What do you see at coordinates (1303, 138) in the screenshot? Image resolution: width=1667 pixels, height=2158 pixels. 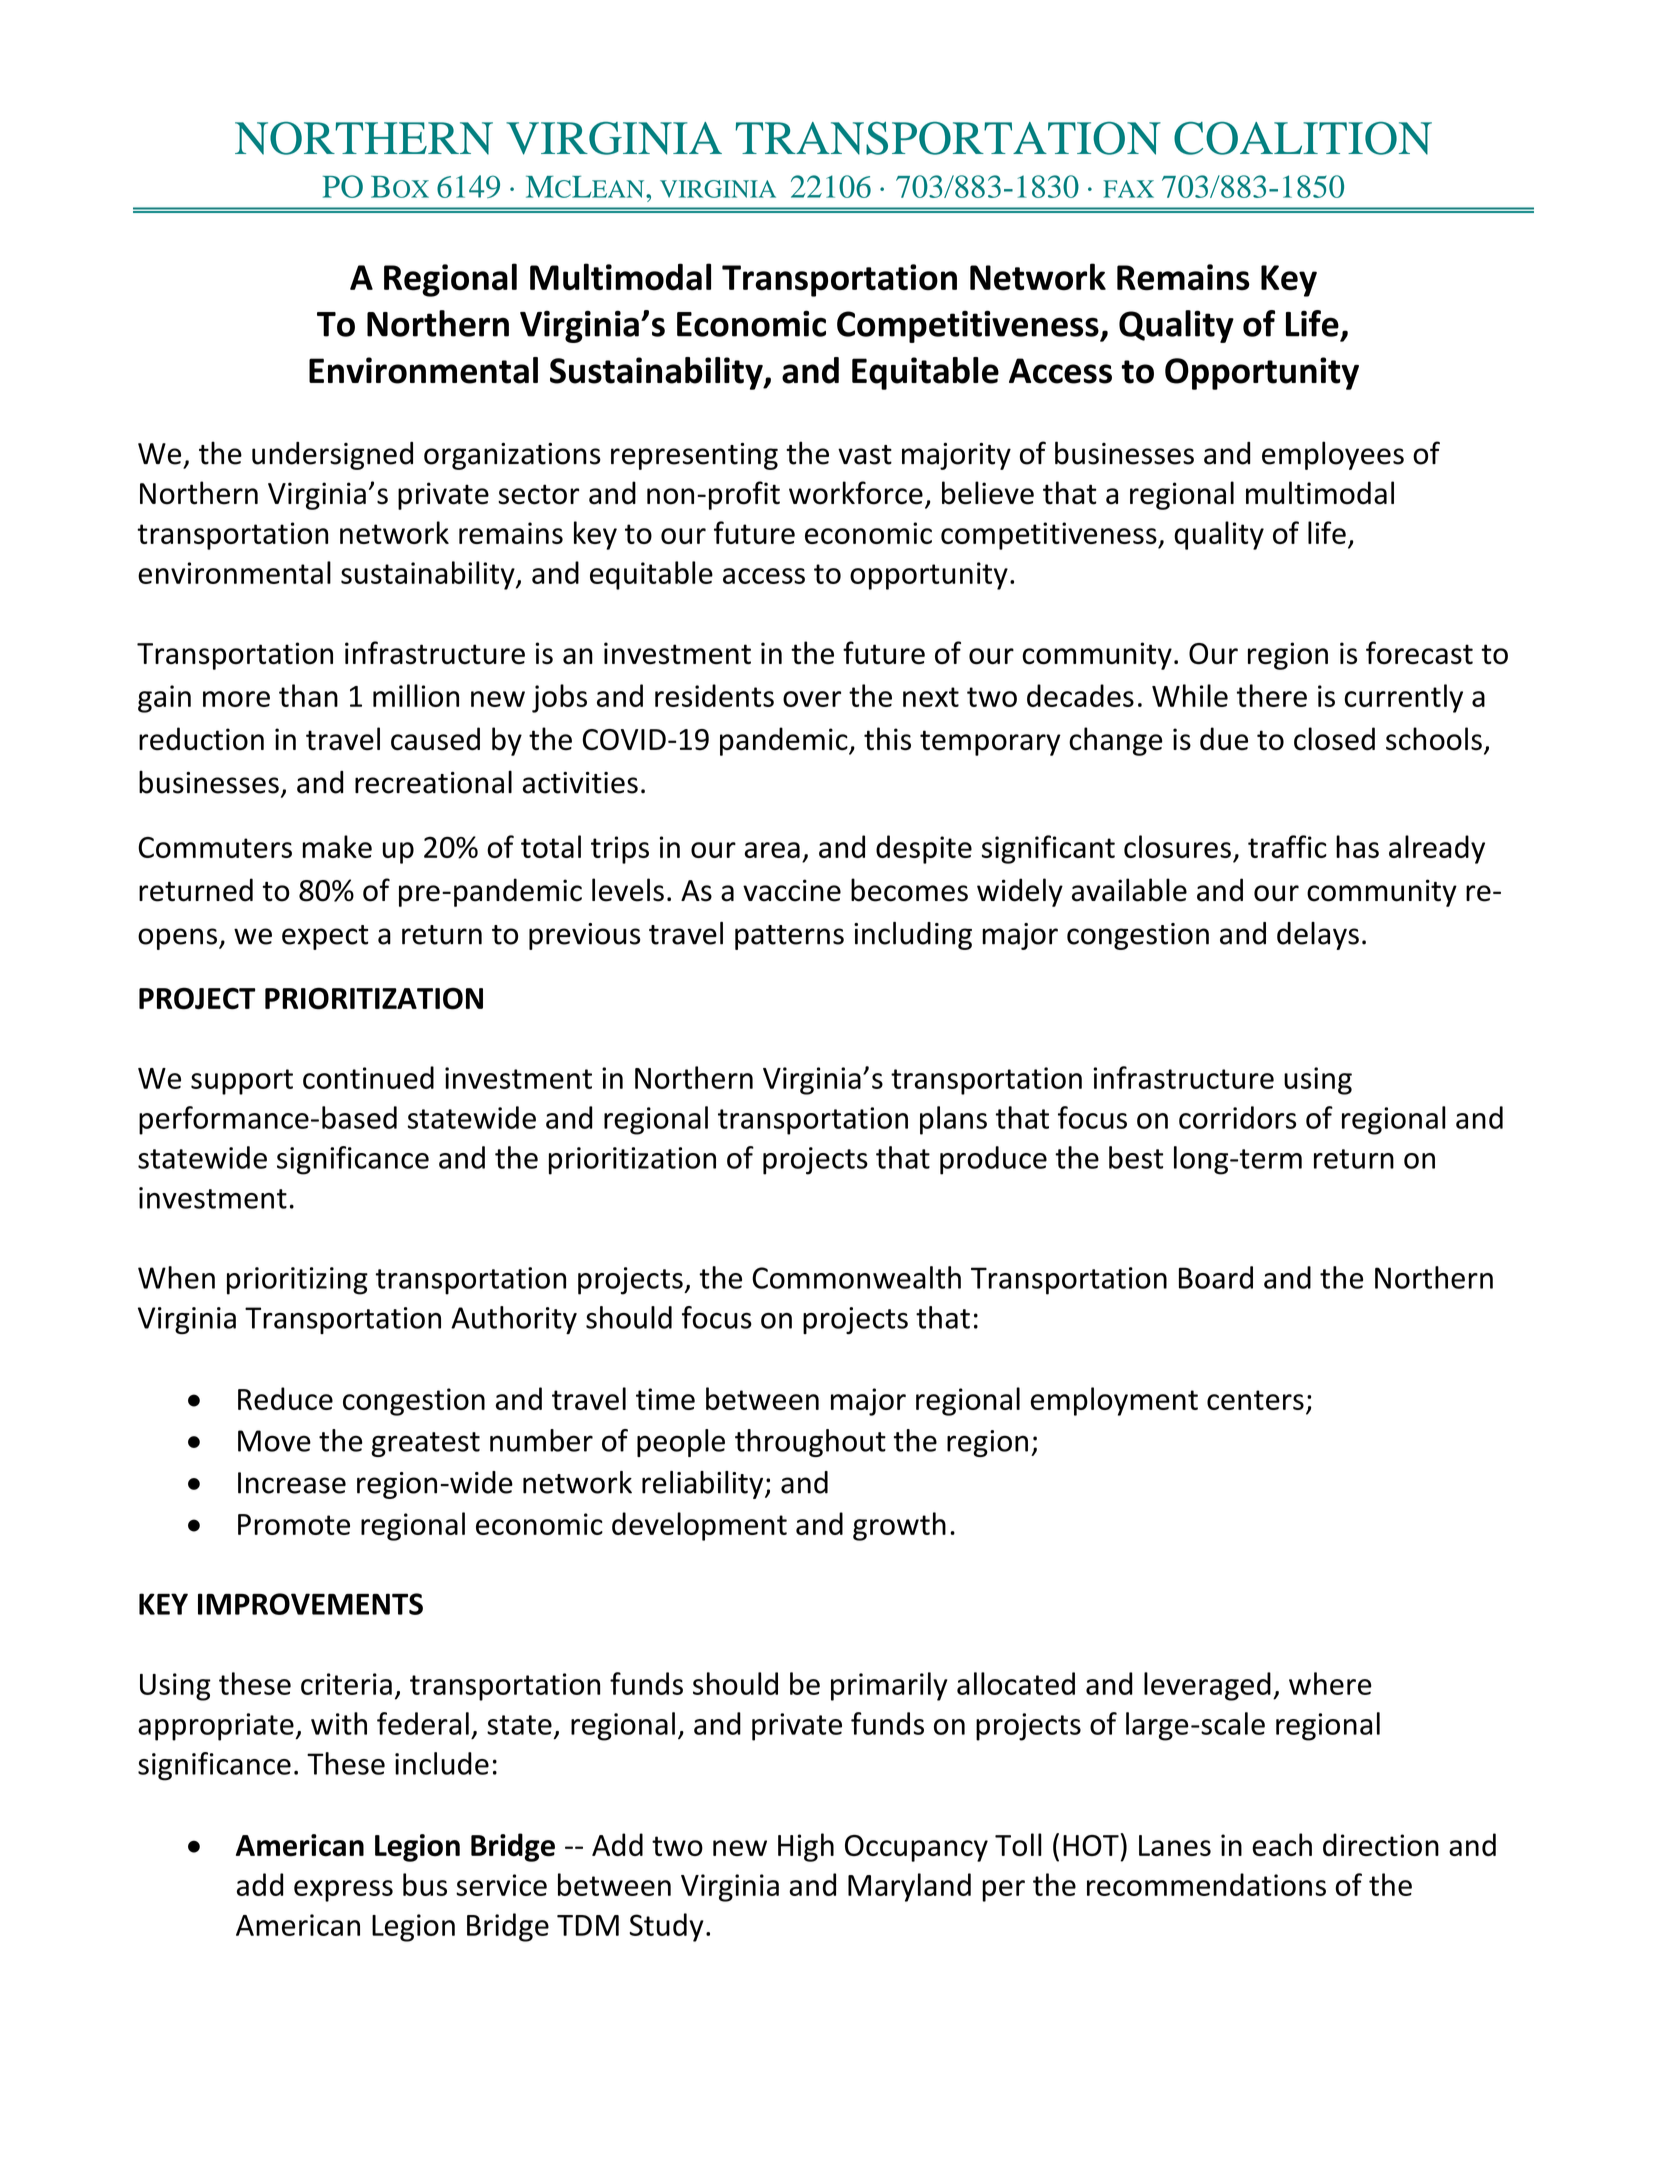 I see `COALITION` at bounding box center [1303, 138].
